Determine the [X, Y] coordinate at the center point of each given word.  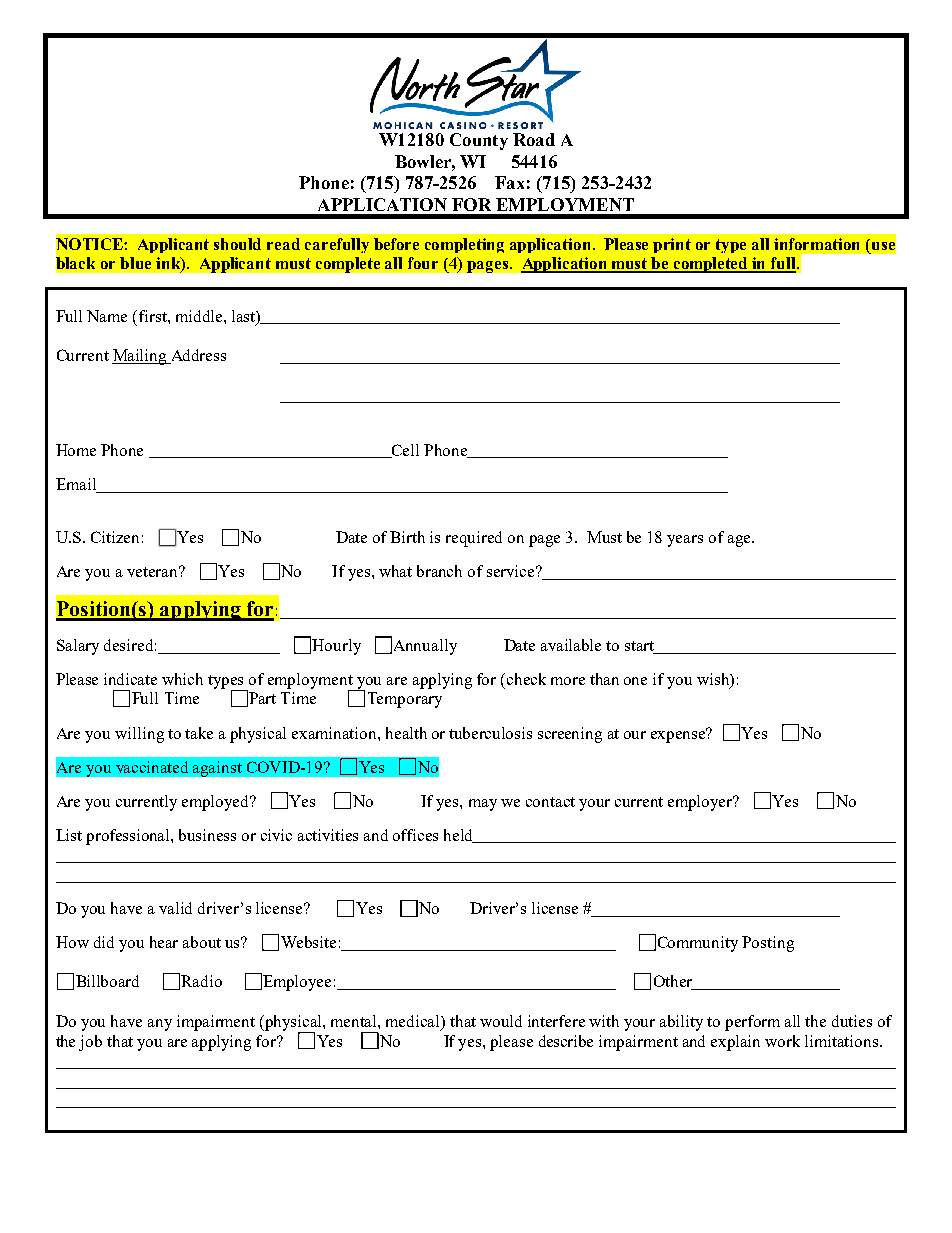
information [816, 244]
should [237, 244]
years [685, 541]
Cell [404, 451]
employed [217, 803]
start [640, 647]
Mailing [140, 357]
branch [439, 571]
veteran [154, 571]
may [483, 805]
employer [701, 803]
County [479, 141]
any [160, 1025]
